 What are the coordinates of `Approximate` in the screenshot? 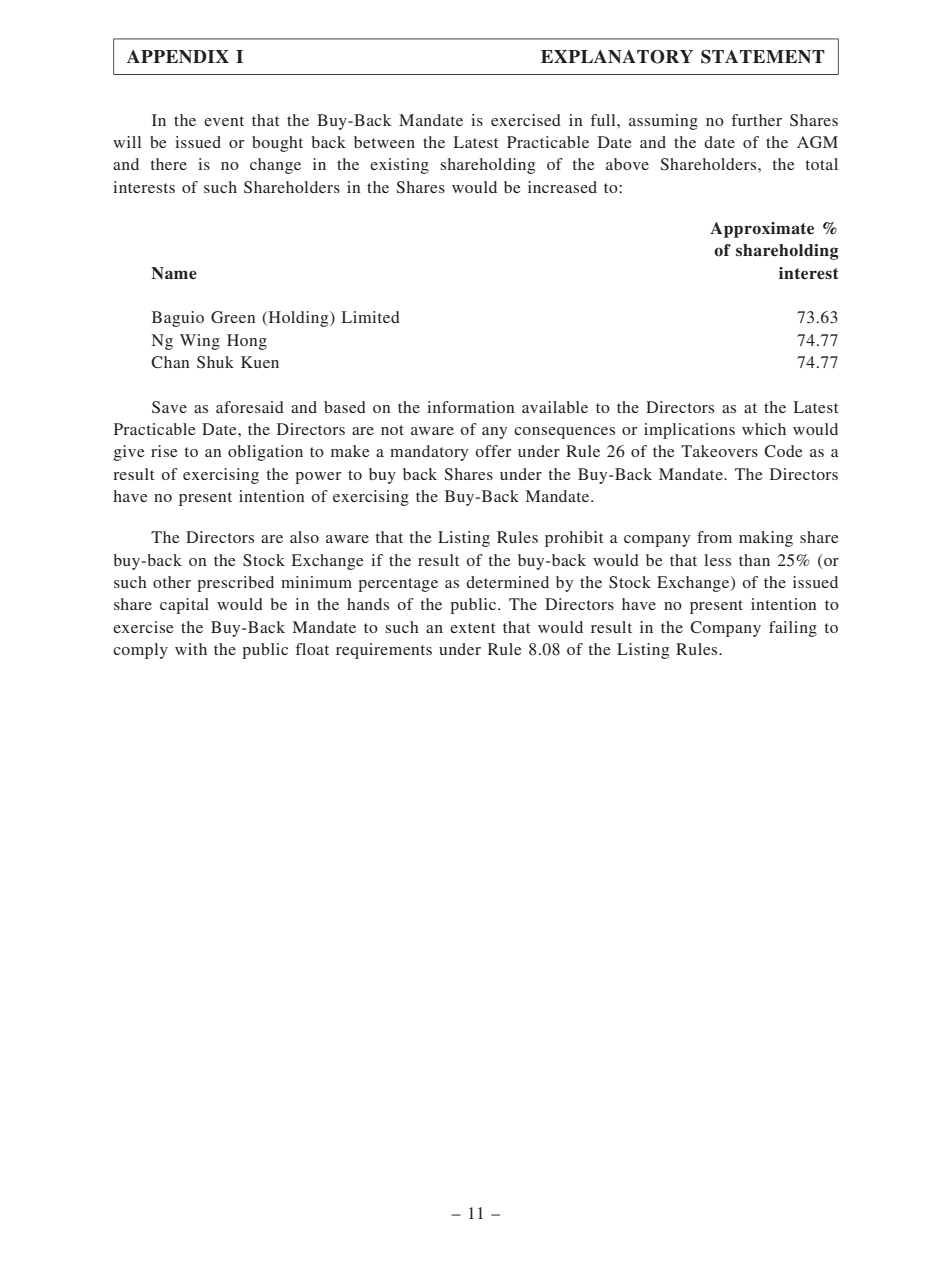 It's located at (762, 230).
